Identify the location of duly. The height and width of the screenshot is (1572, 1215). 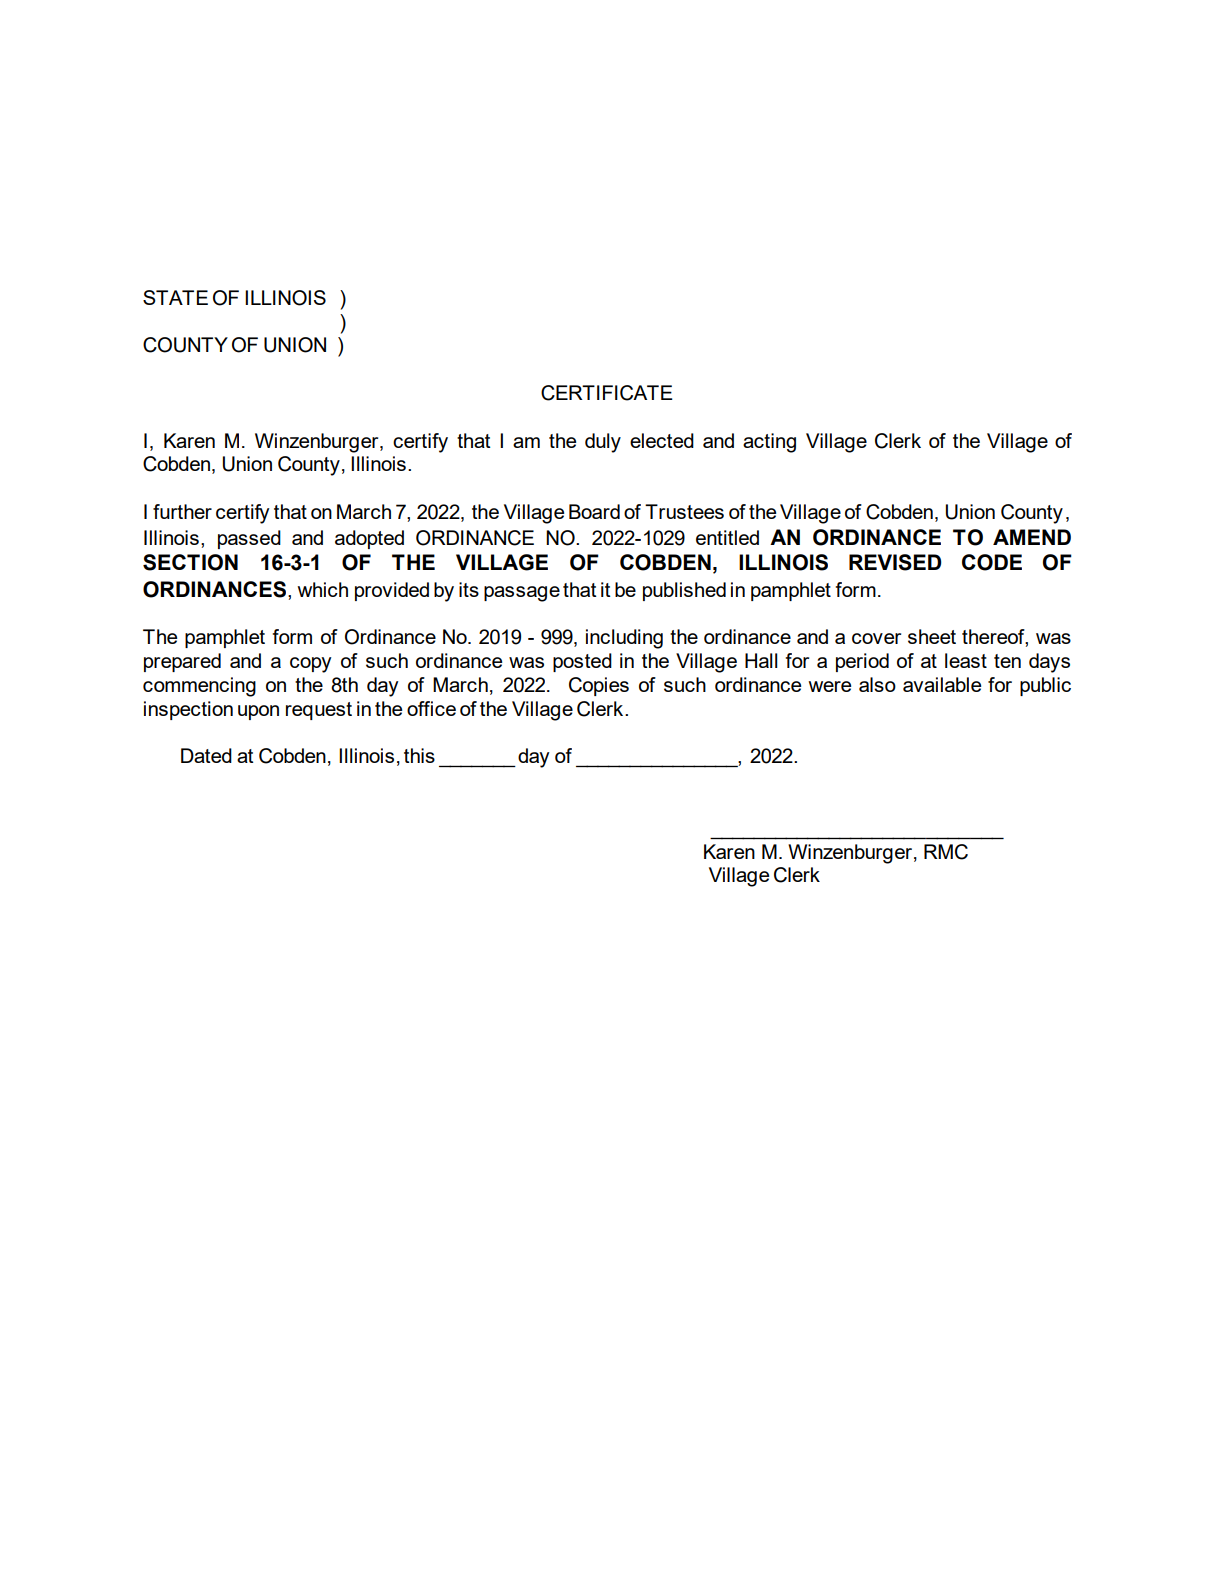
(603, 443).
